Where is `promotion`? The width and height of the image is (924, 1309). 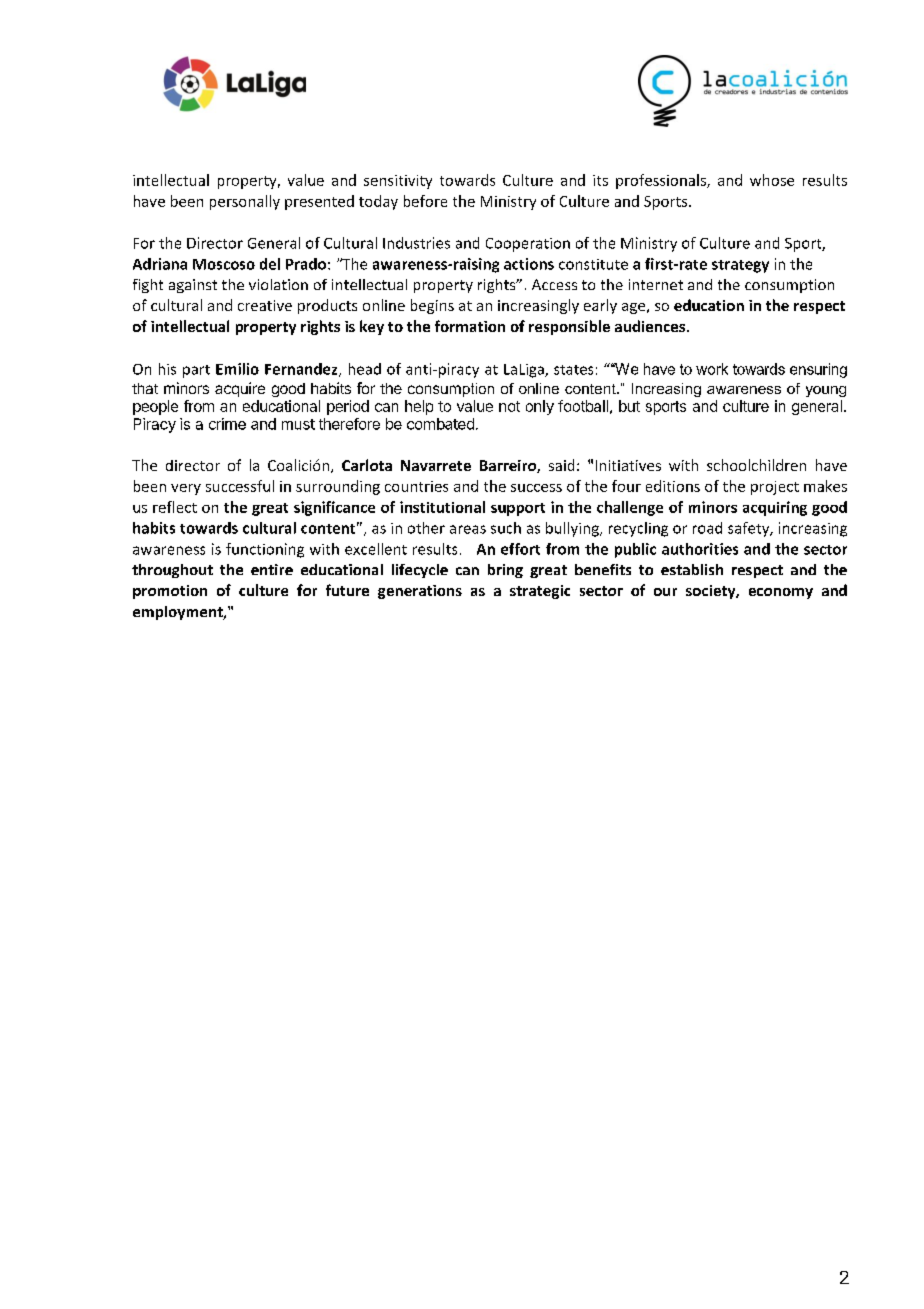 promotion is located at coordinates (170, 592).
